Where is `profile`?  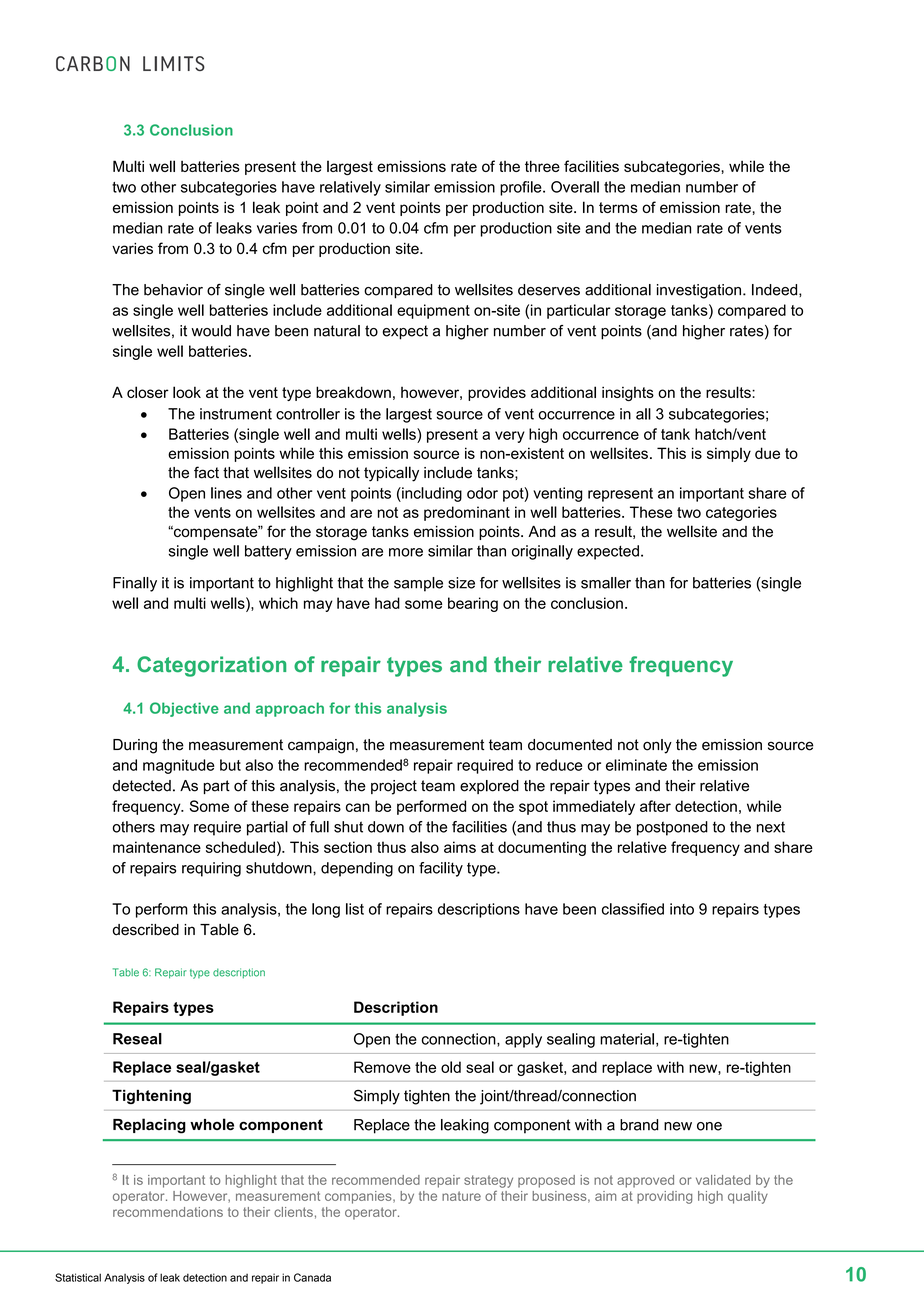 profile is located at coordinates (522, 188).
